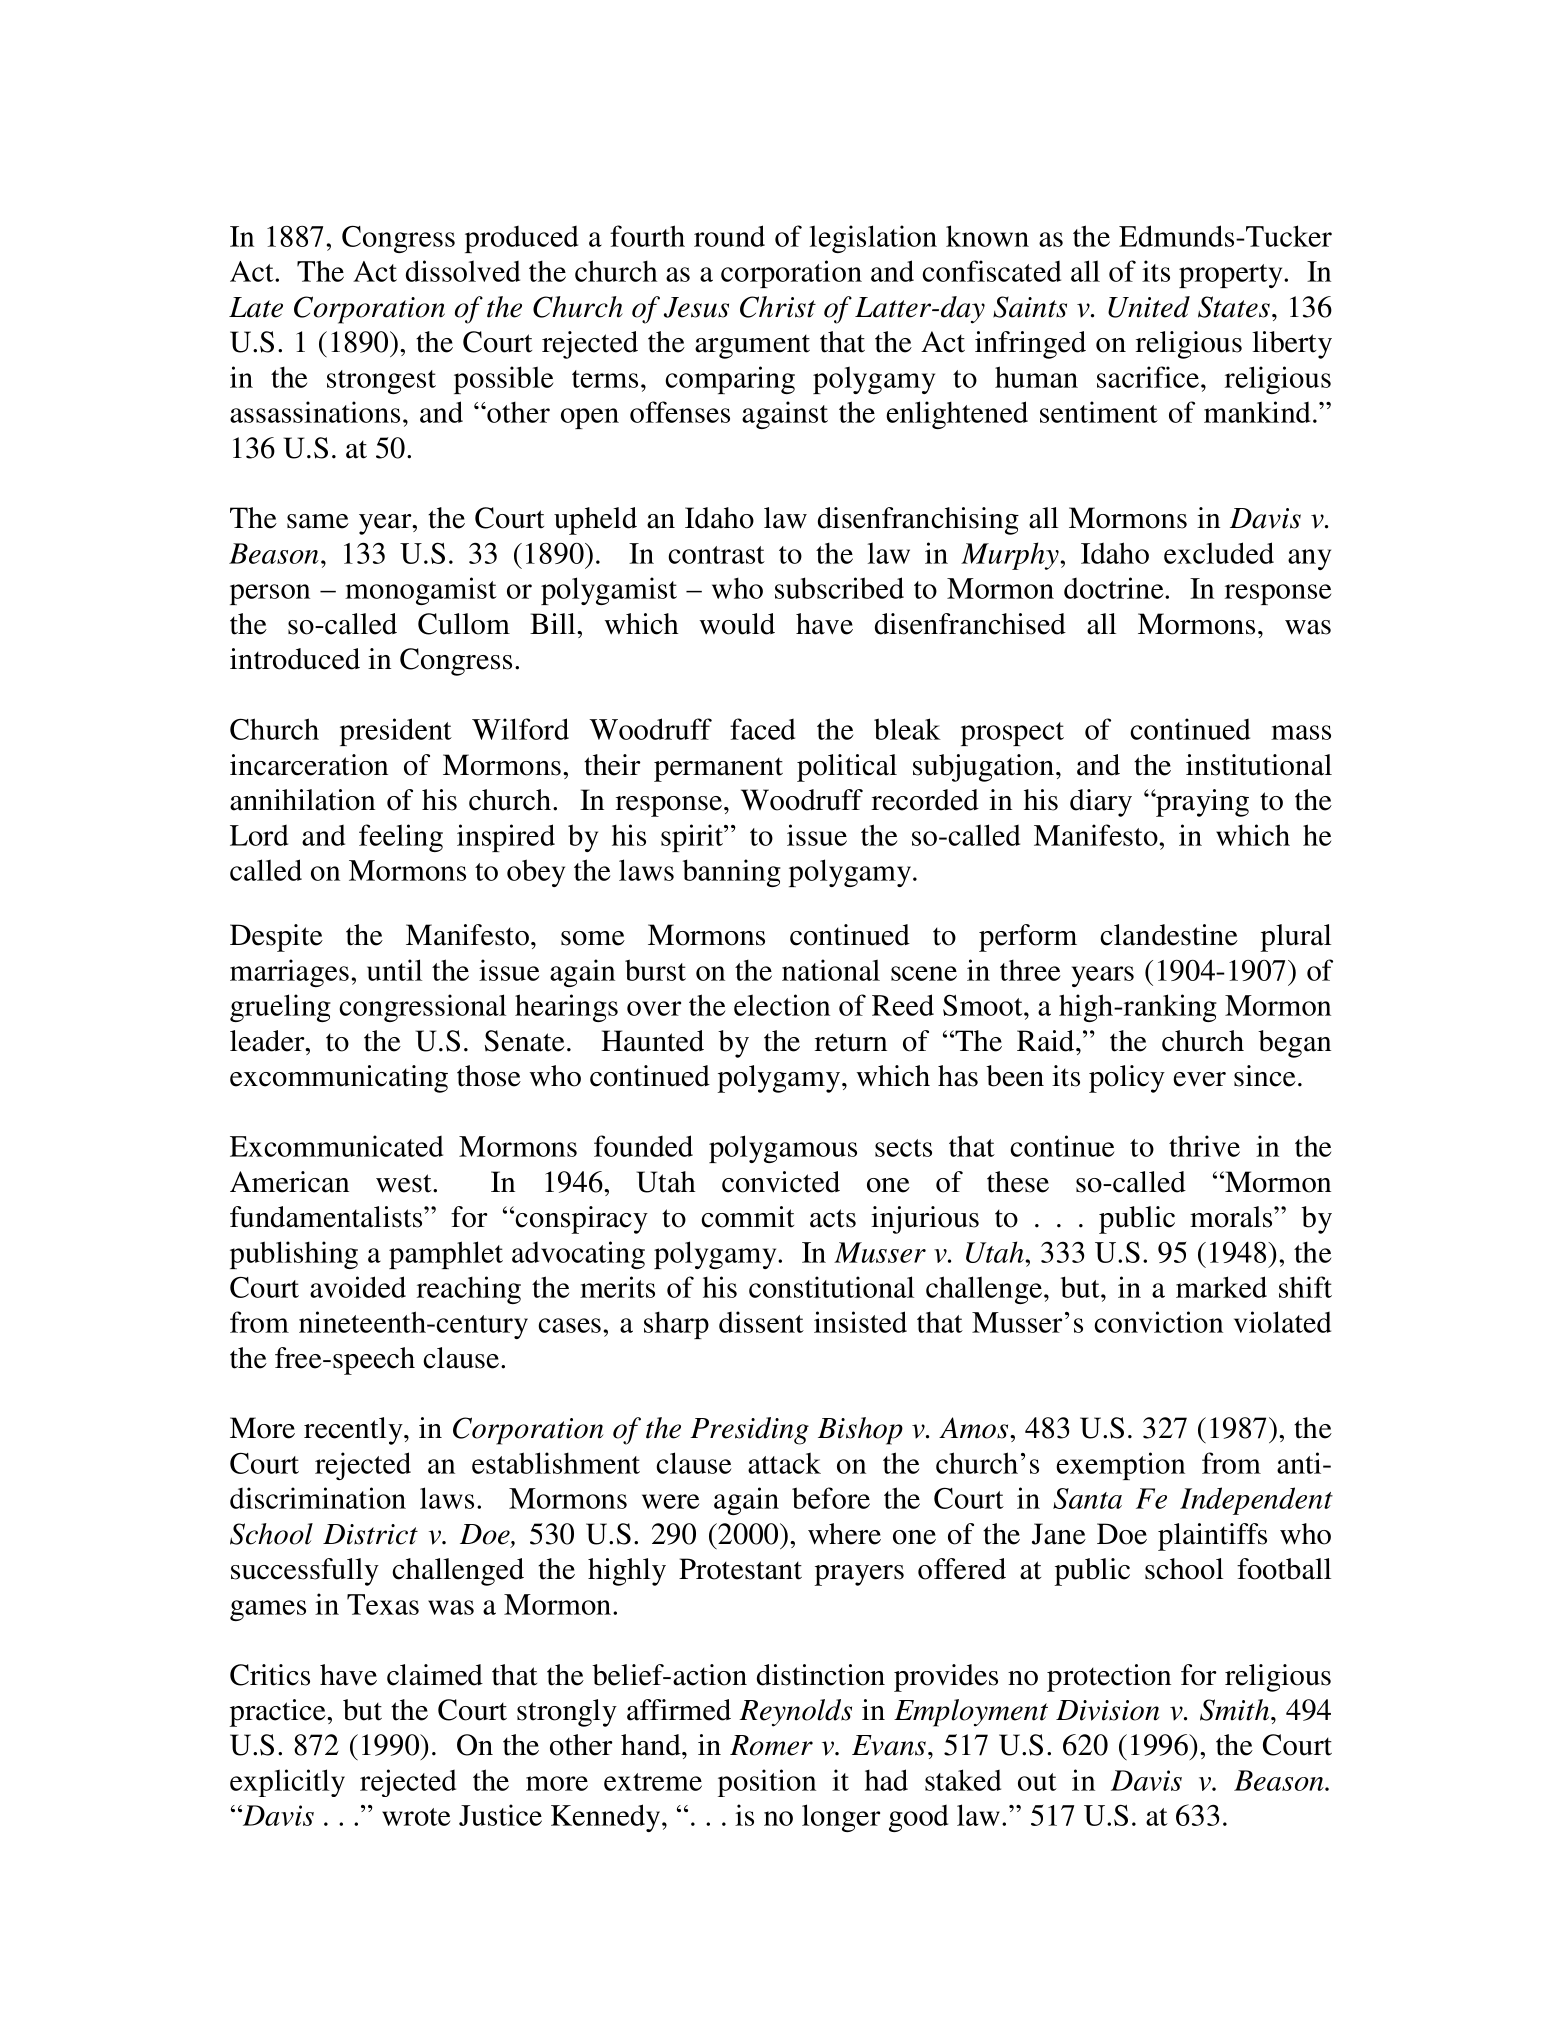 The width and height of the document is (1562, 2022). What do you see at coordinates (847, 768) in the document?
I see `political` at bounding box center [847, 768].
